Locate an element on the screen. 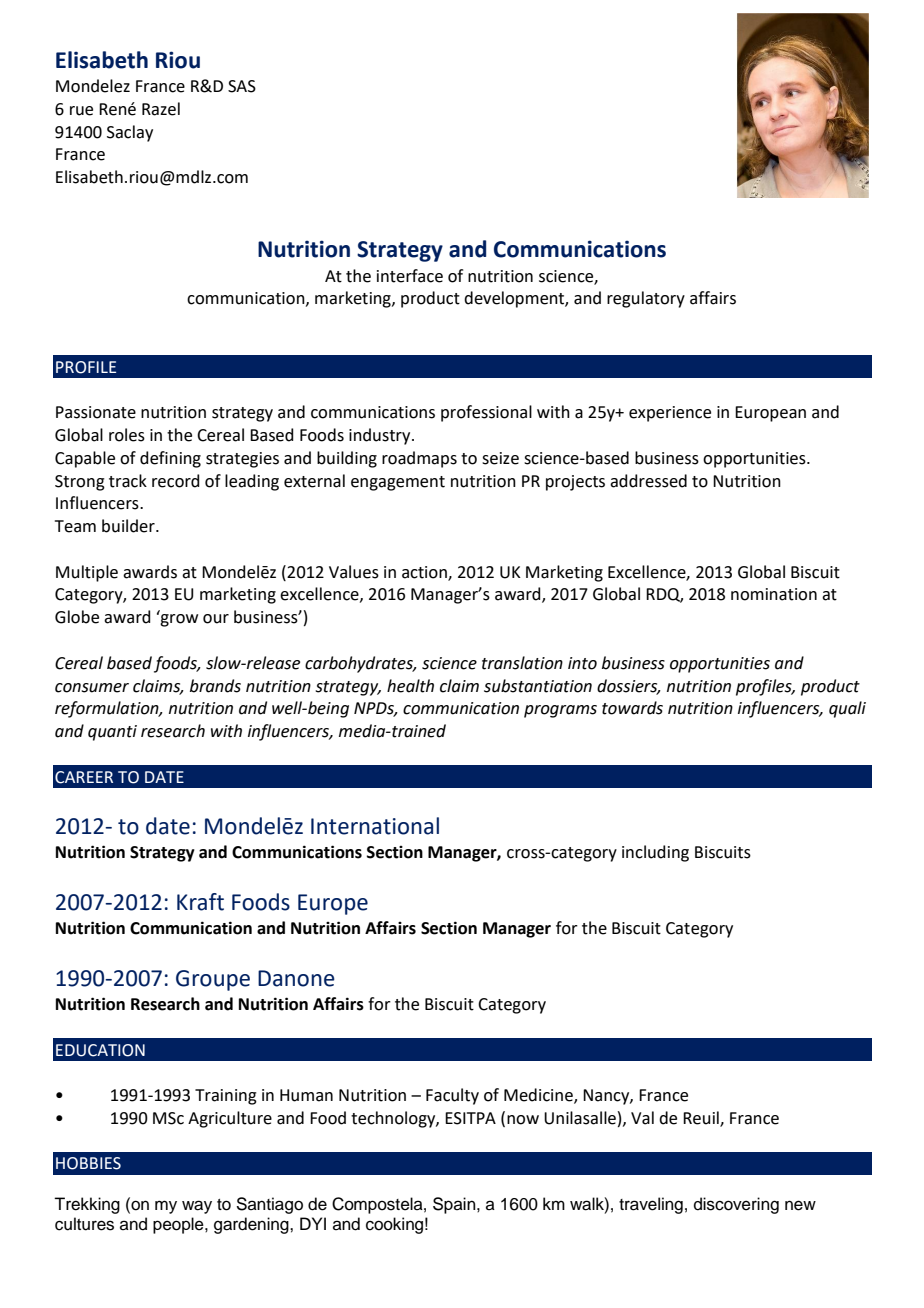  health is located at coordinates (410, 686).
